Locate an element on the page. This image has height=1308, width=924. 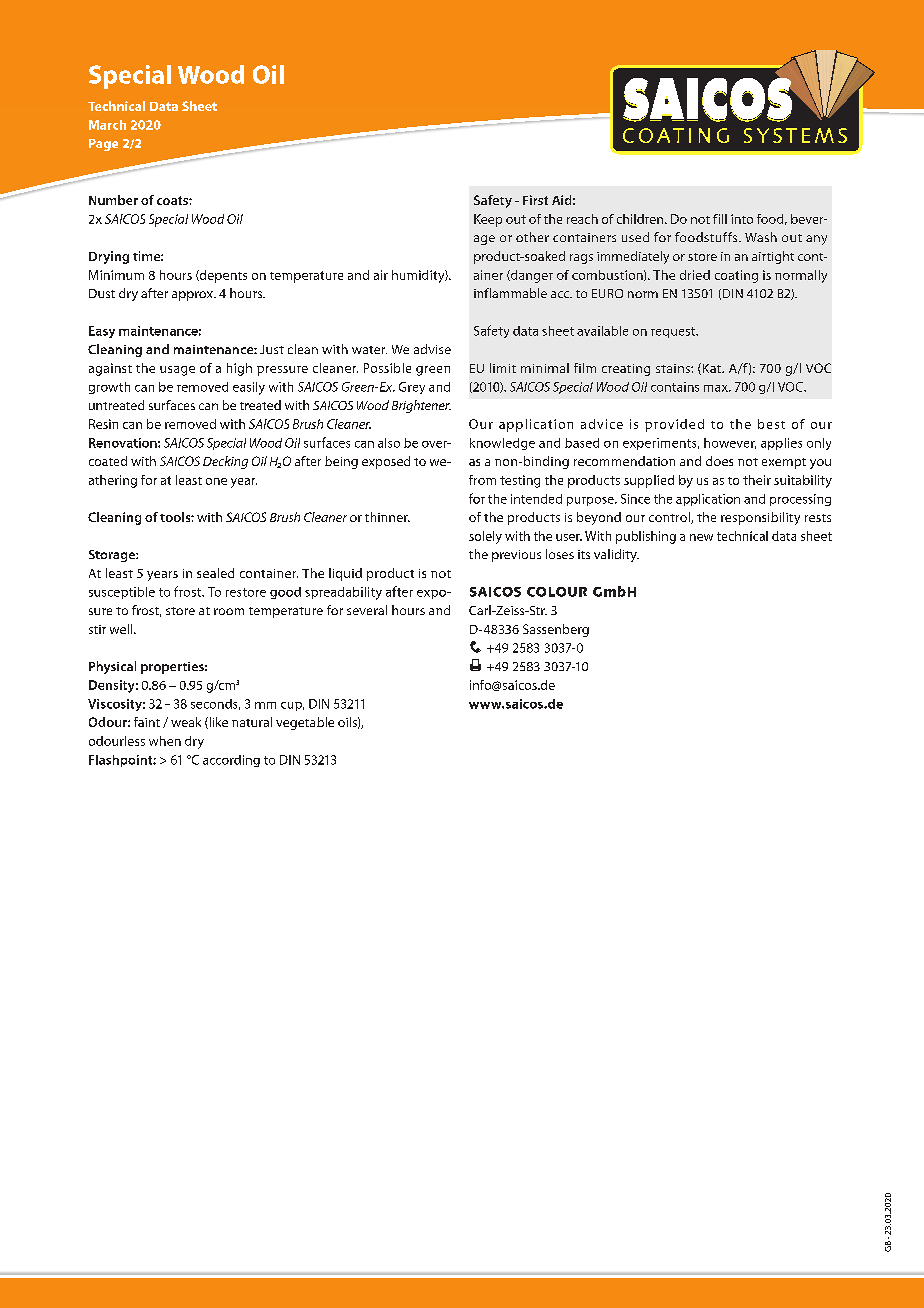
First is located at coordinates (535, 200).
